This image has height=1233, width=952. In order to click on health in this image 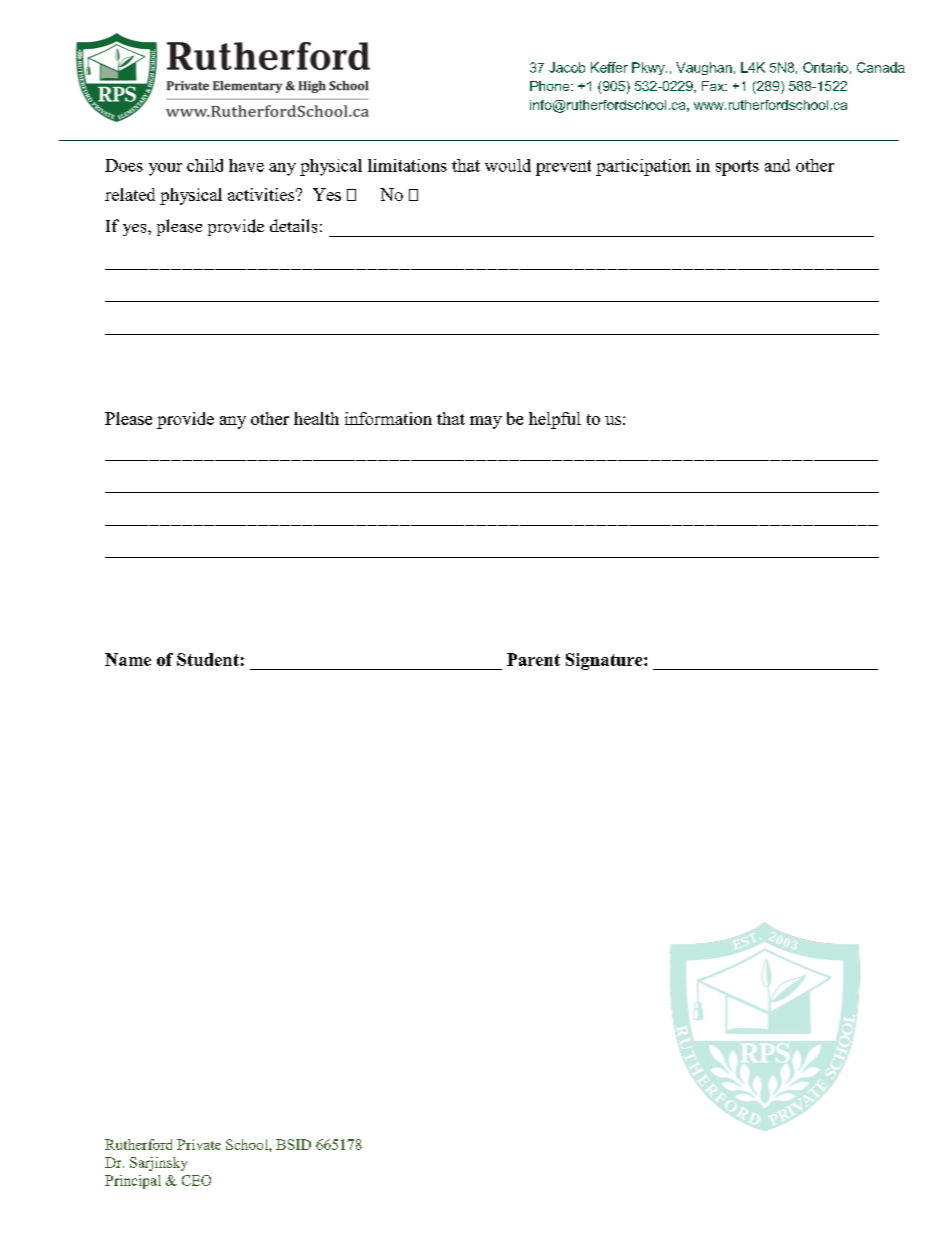, I will do `click(316, 418)`.
